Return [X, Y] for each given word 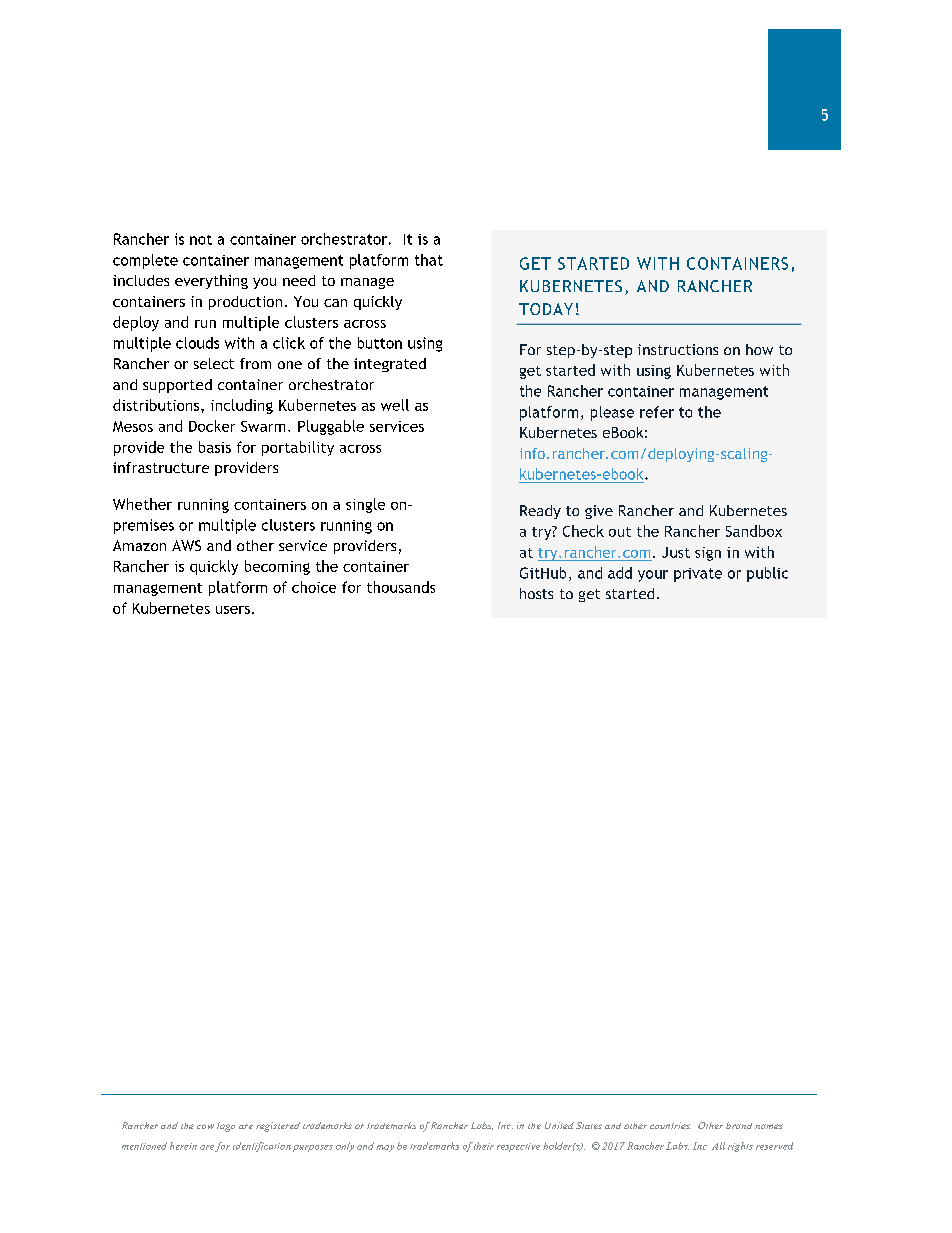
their [484, 1146]
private [698, 575]
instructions [678, 349]
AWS [186, 545]
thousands [401, 587]
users [233, 610]
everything [211, 282]
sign [708, 554]
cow [205, 1126]
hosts [536, 593]
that [429, 260]
